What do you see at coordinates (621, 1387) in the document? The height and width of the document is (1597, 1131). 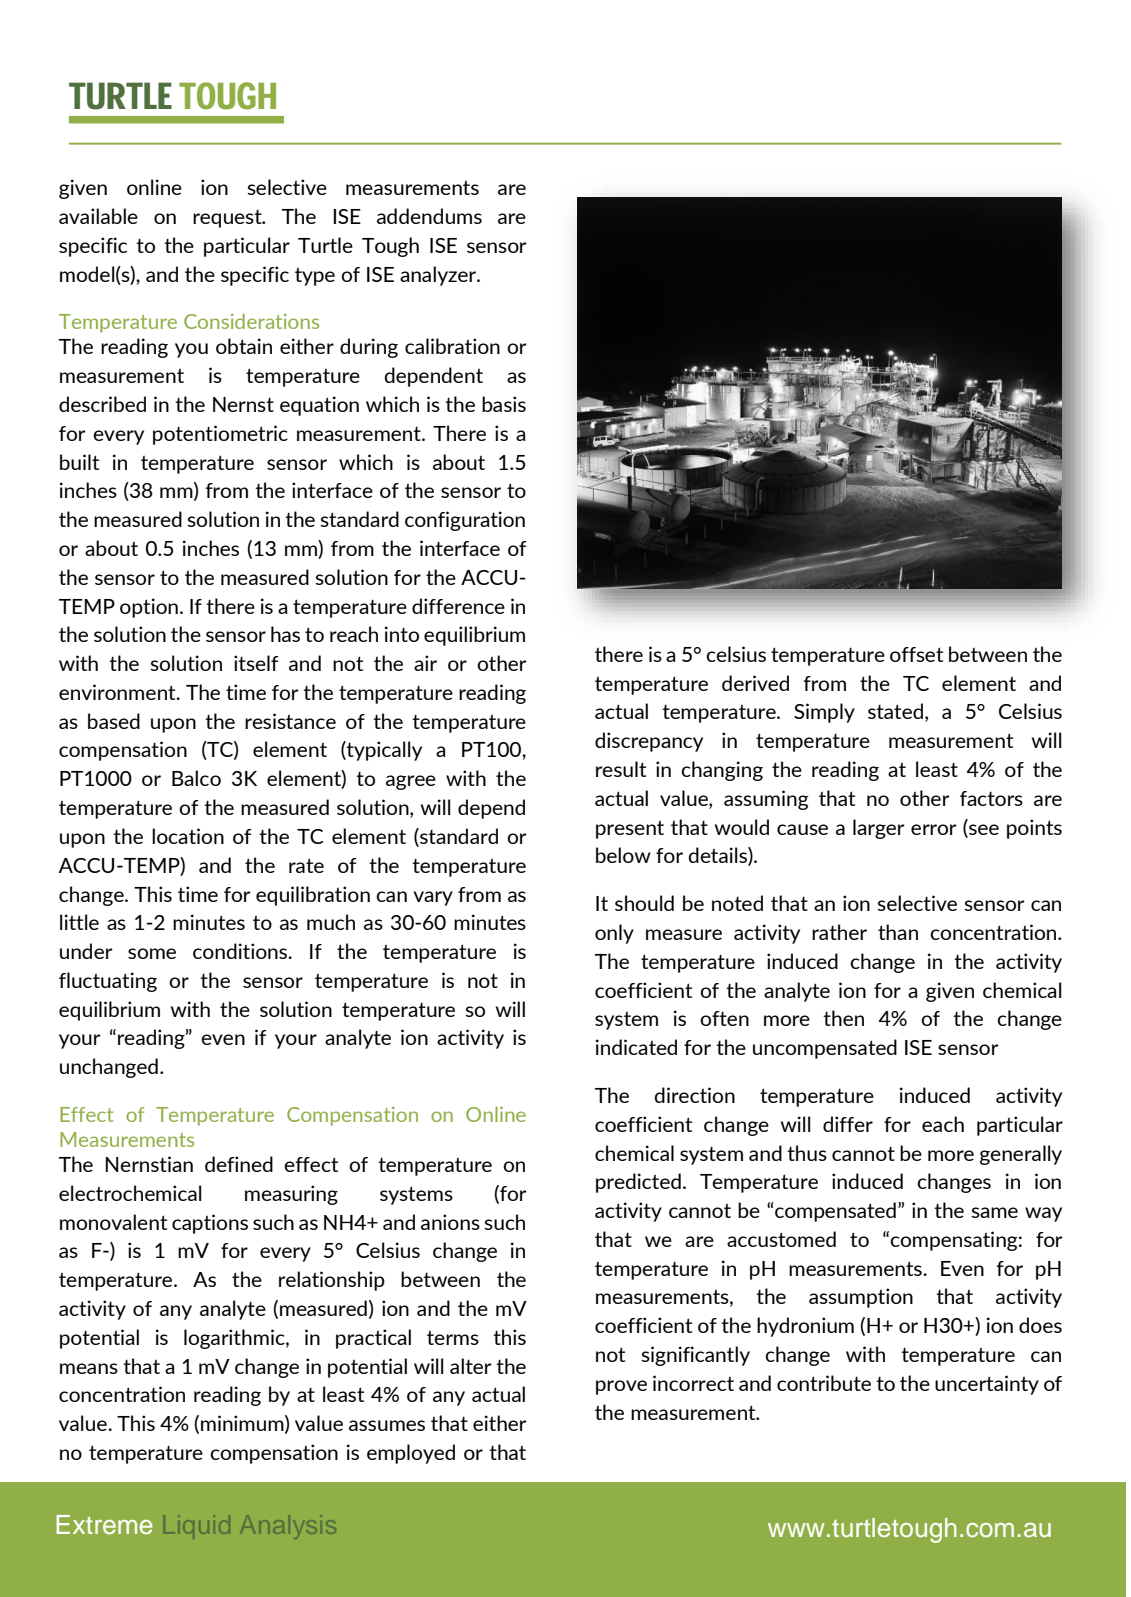 I see `prove` at bounding box center [621, 1387].
